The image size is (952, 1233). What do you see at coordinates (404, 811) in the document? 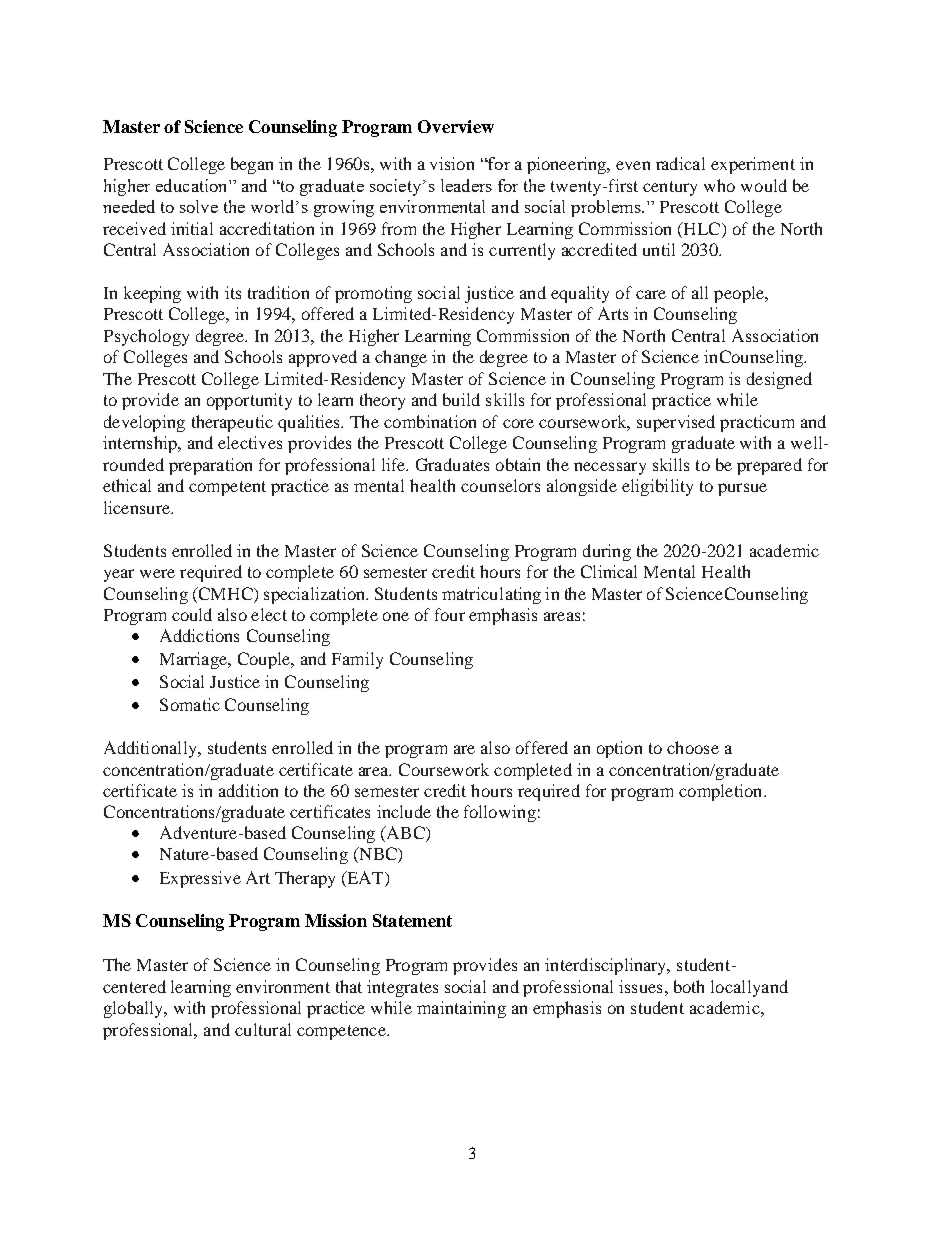
I see `include` at bounding box center [404, 811].
